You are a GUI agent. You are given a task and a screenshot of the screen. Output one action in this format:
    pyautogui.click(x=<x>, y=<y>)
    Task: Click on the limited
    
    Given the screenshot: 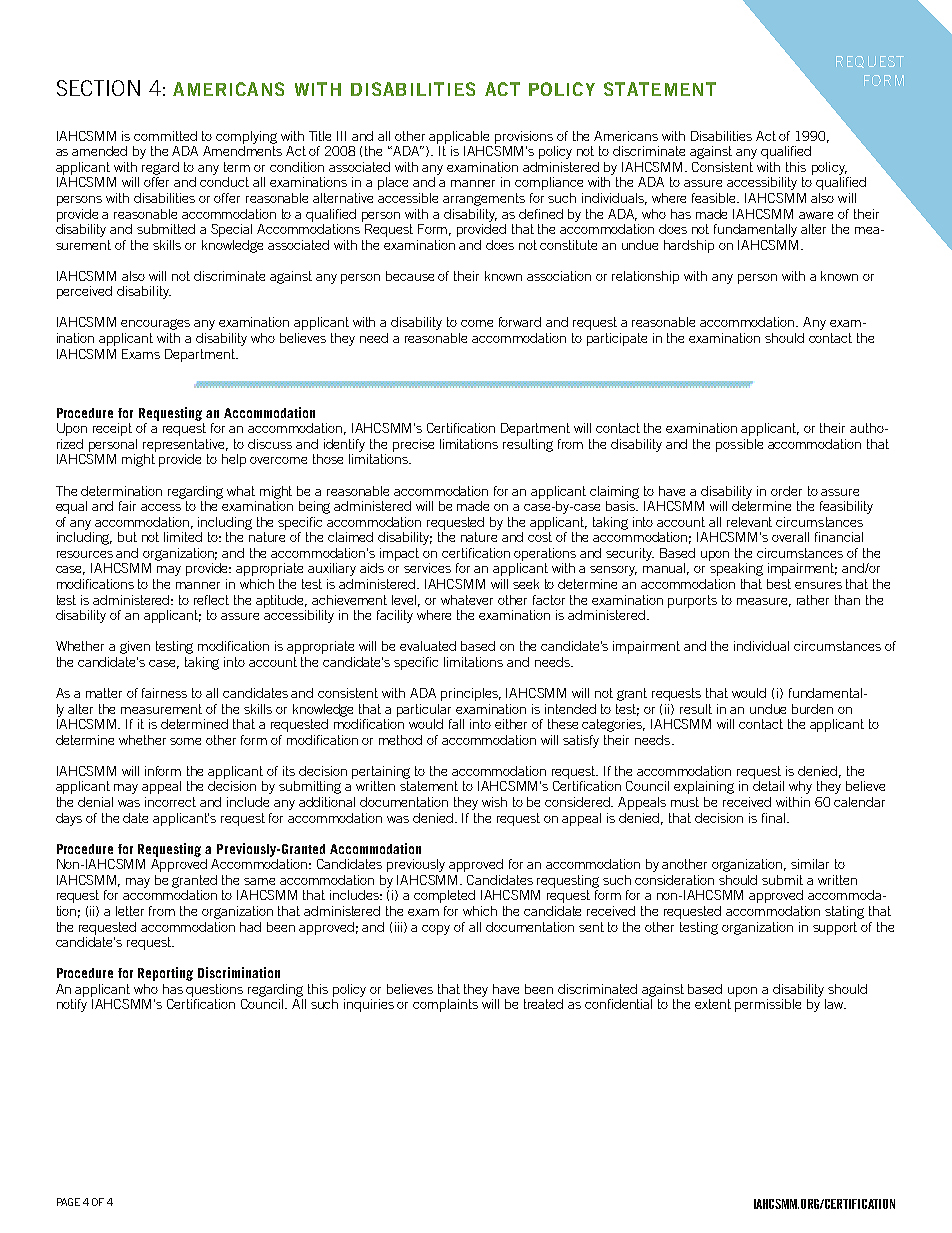 What is the action you would take?
    pyautogui.click(x=183, y=537)
